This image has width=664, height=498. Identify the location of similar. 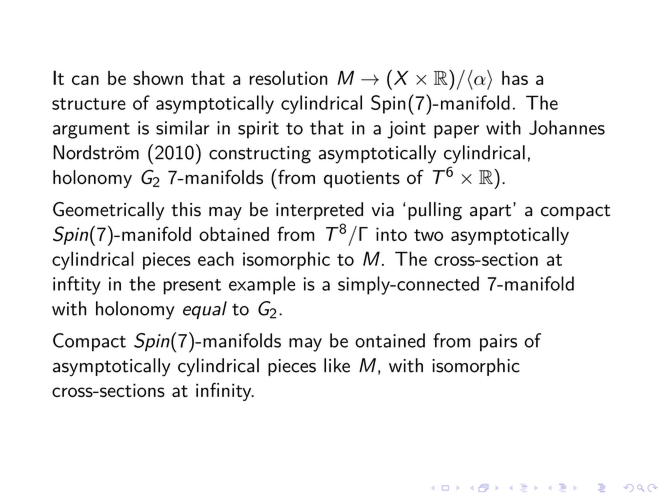
(183, 127).
